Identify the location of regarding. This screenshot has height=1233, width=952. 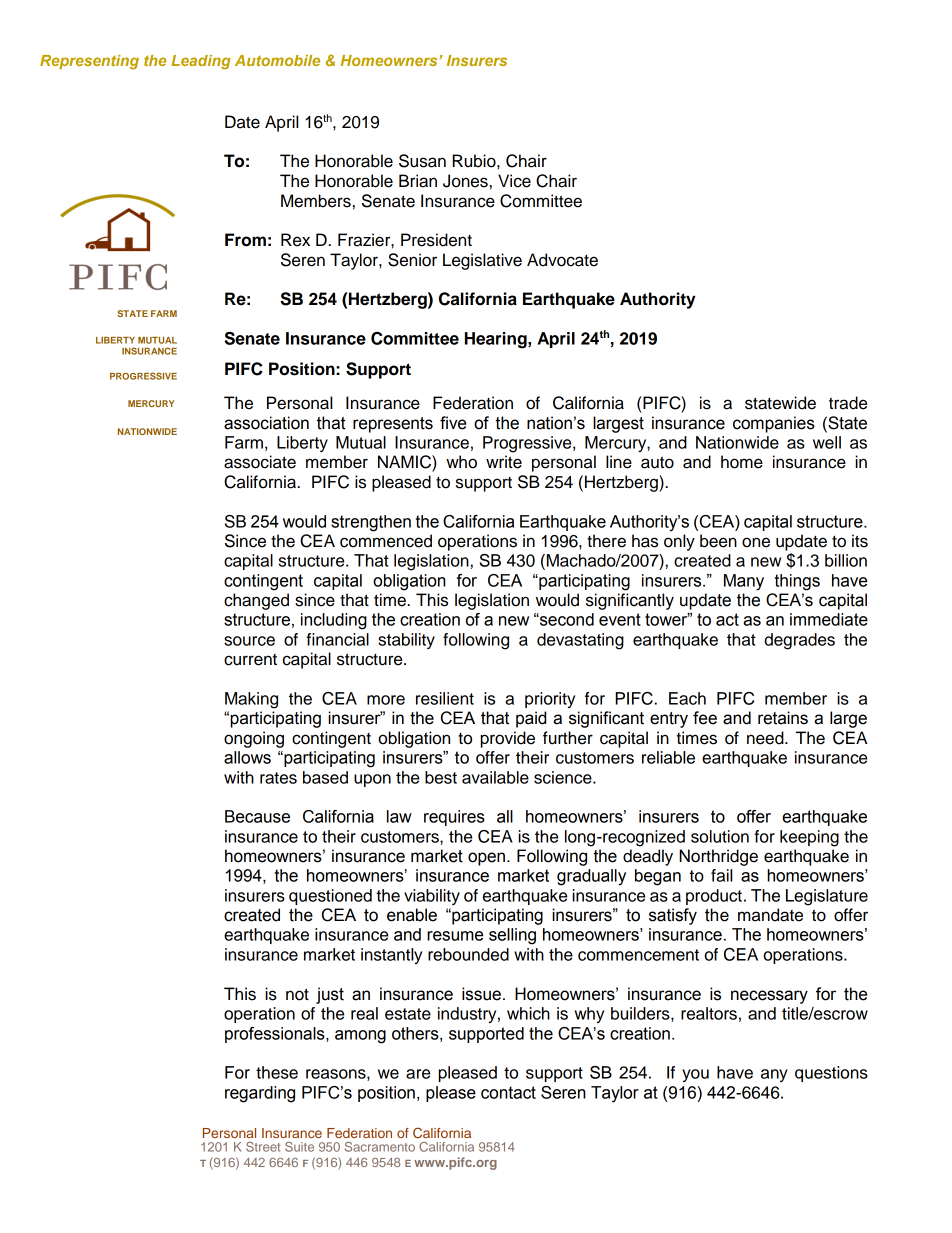
(260, 1094).
